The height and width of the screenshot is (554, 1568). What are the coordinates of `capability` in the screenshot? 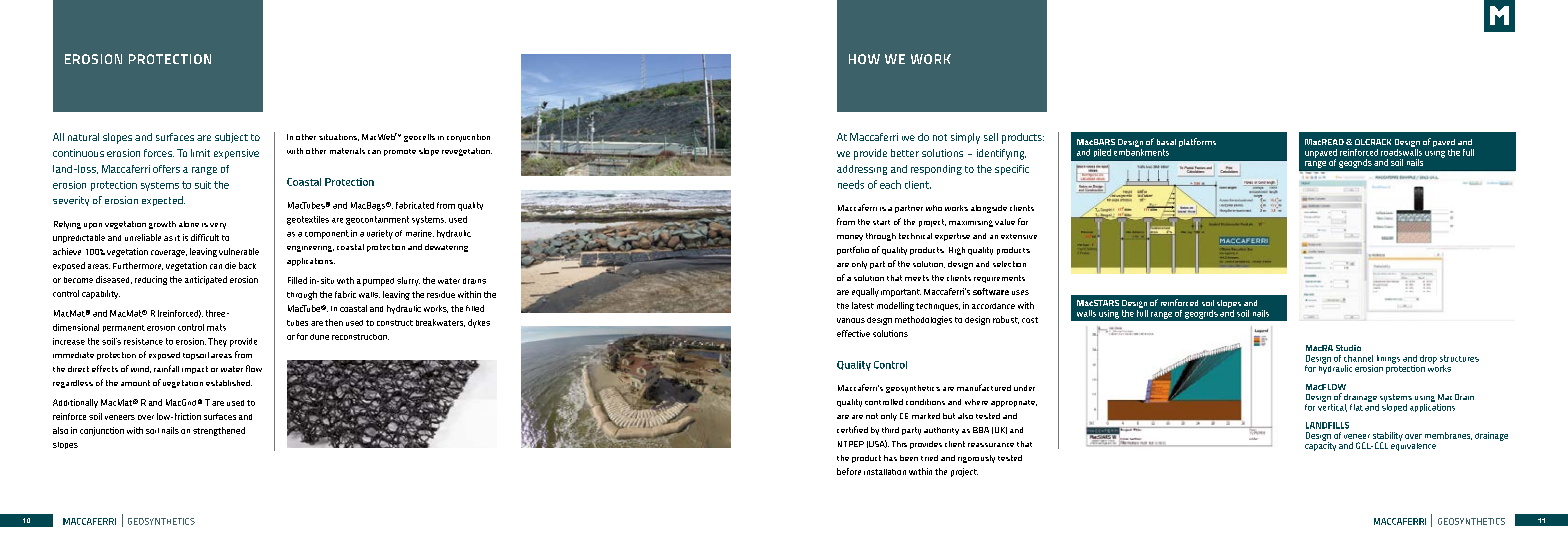 It's located at (101, 294).
